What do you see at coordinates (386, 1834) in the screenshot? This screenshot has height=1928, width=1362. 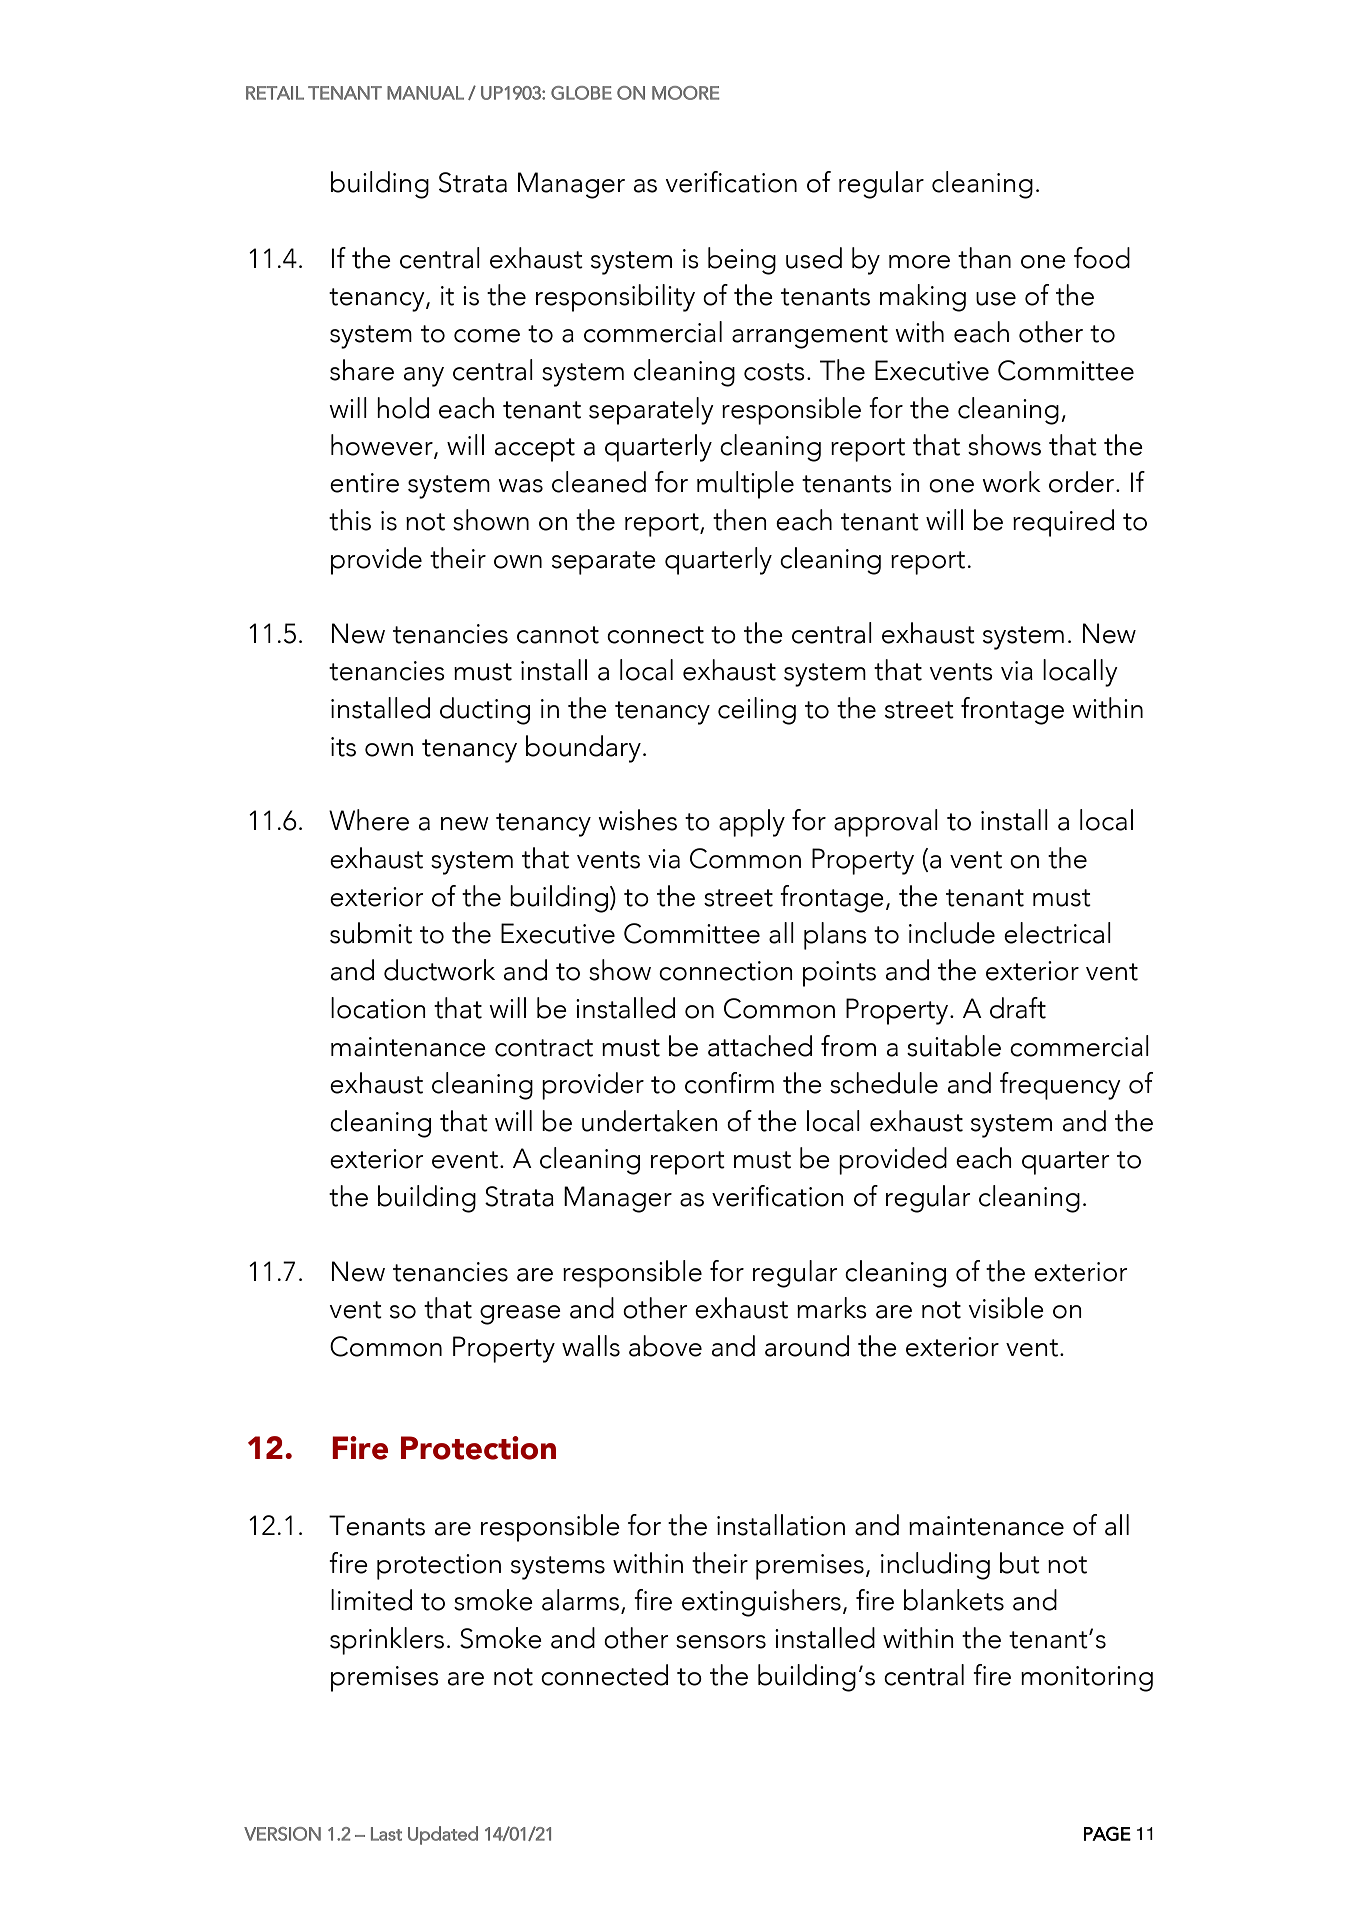 I see `Last` at bounding box center [386, 1834].
